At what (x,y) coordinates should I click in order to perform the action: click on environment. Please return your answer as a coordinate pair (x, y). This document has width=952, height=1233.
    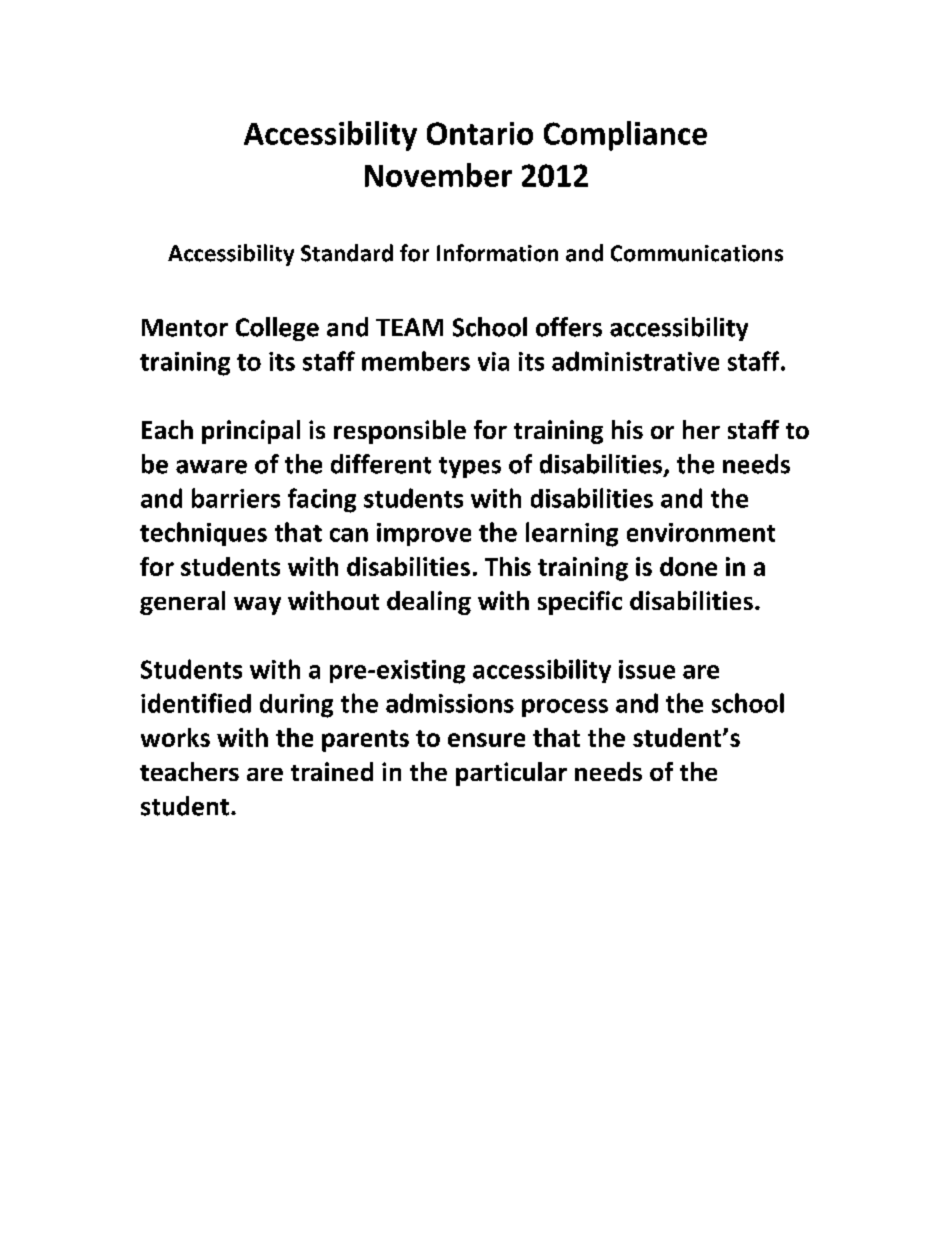
    Looking at the image, I should click on (701, 532).
